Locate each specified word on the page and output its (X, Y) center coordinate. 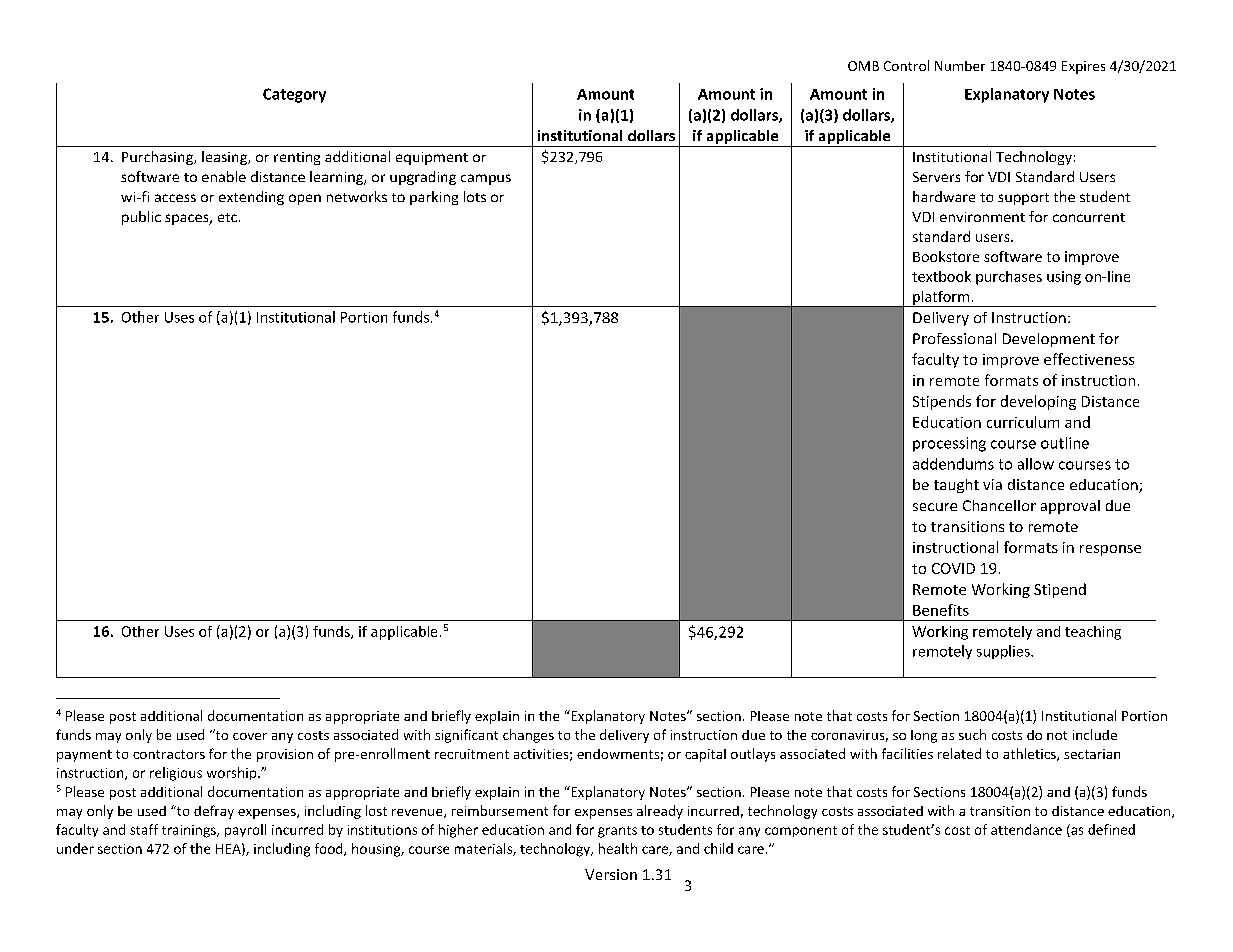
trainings (190, 831)
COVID (953, 568)
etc (227, 217)
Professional (954, 338)
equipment (432, 158)
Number (960, 66)
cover (250, 736)
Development (1049, 340)
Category (294, 95)
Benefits (941, 610)
